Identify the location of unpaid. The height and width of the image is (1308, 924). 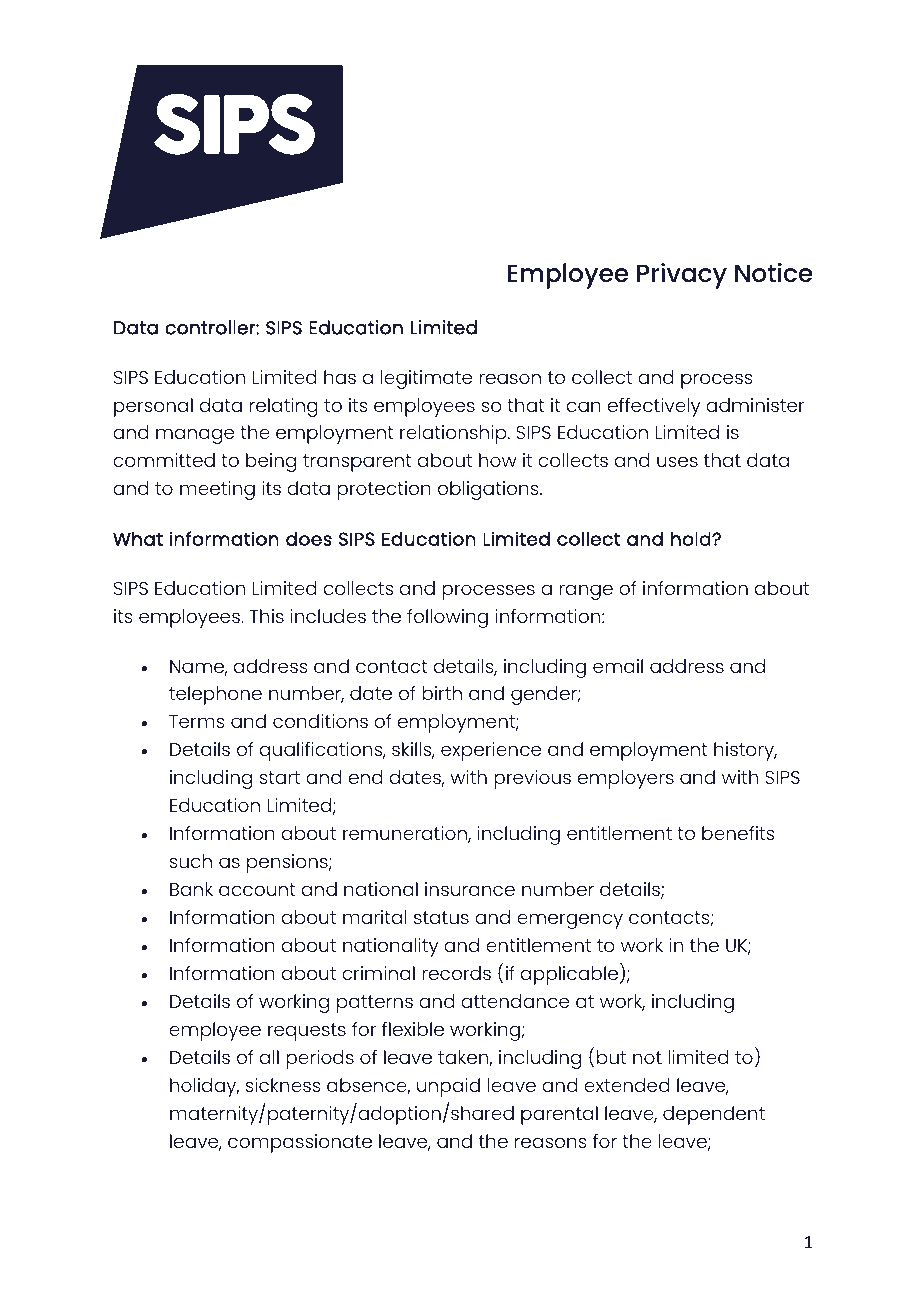
(448, 1087).
